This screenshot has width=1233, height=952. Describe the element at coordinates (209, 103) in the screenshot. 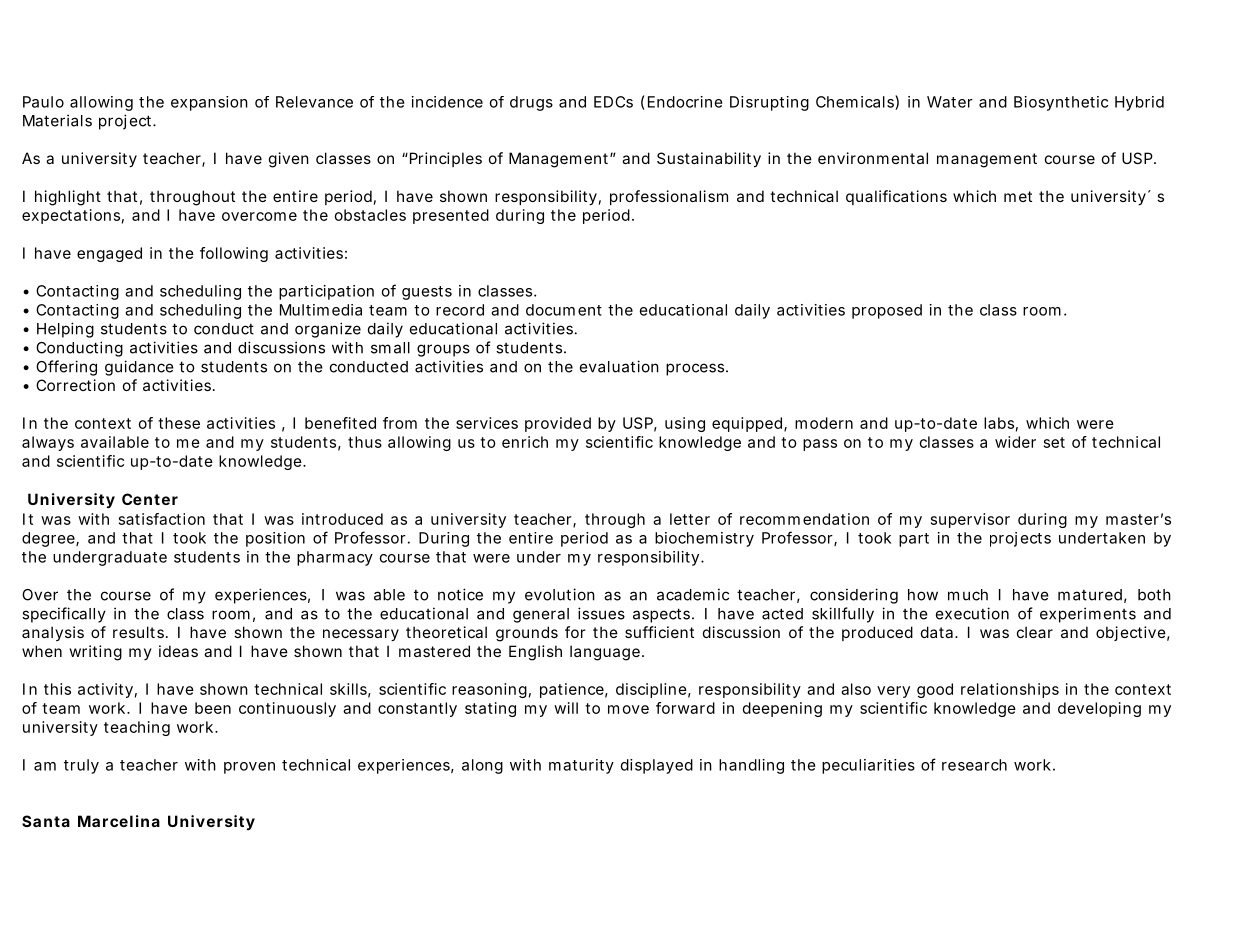

I see `expansion` at that location.
